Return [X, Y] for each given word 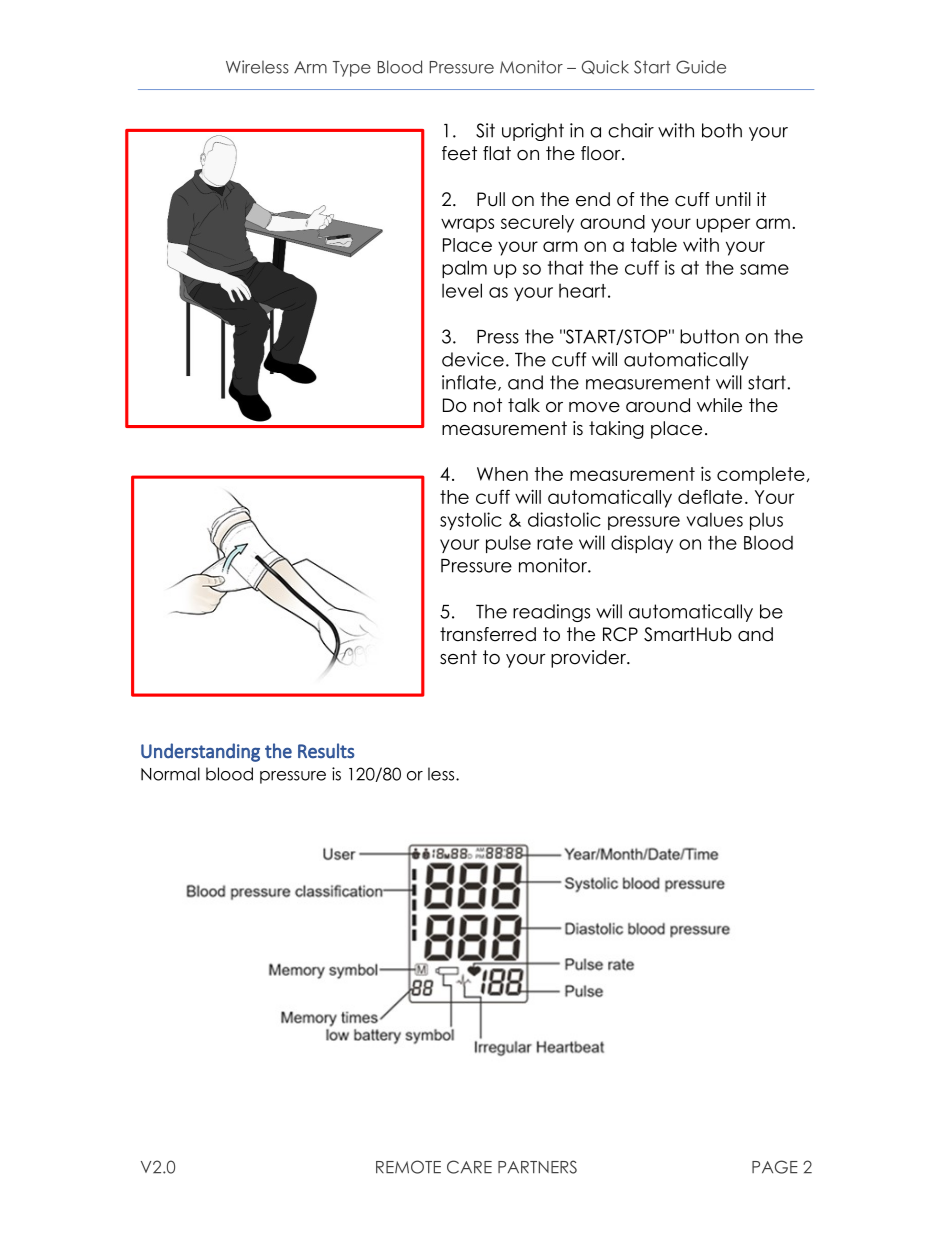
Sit [485, 130]
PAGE [775, 1167]
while [719, 405]
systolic [471, 521]
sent [458, 657]
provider [589, 659]
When [502, 474]
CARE [469, 1167]
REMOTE [408, 1167]
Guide [701, 67]
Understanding [200, 752]
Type [352, 69]
